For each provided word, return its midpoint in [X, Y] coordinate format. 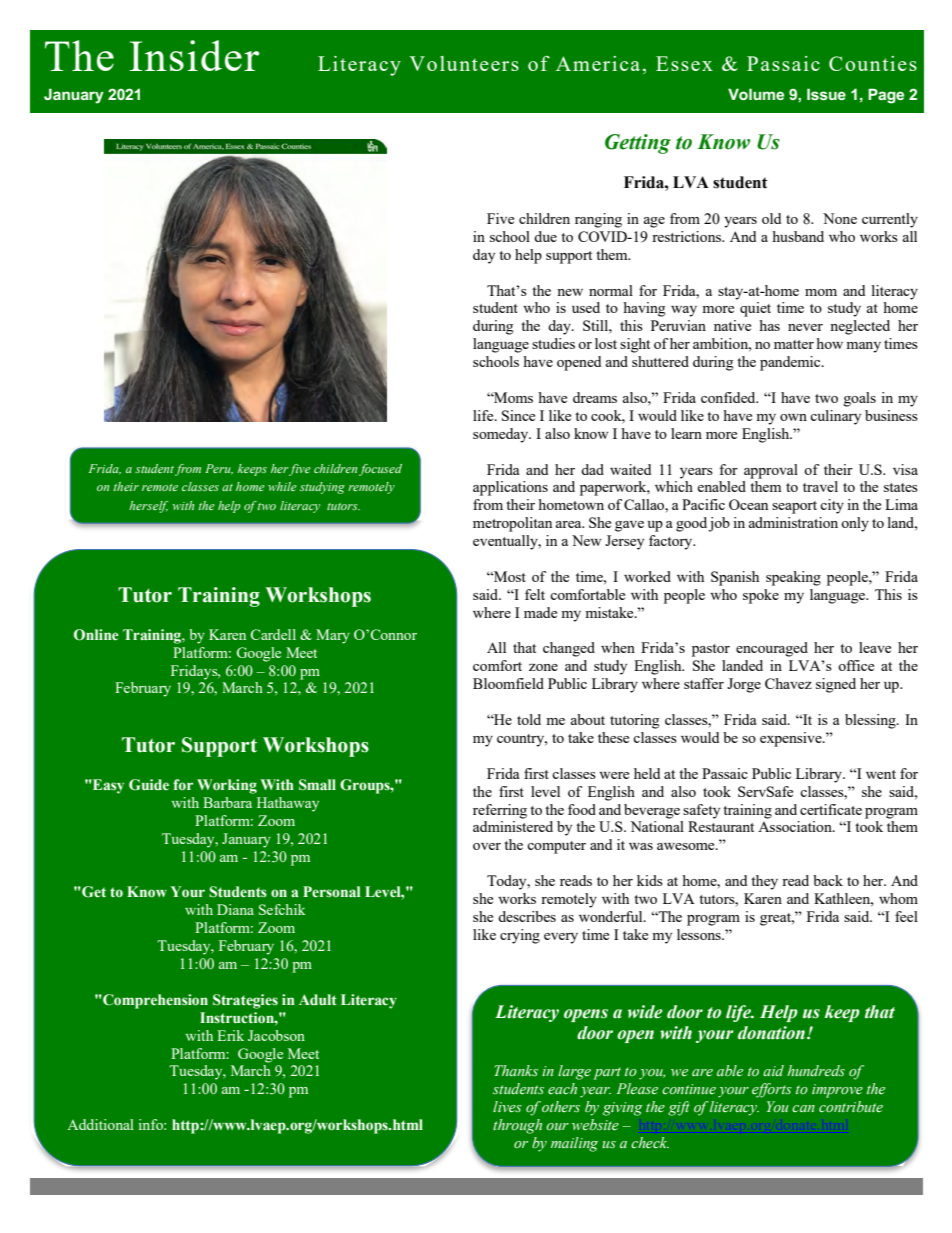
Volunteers [464, 63]
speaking [793, 578]
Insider [194, 55]
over [487, 846]
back [828, 880]
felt [535, 594]
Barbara [227, 802]
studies [553, 343]
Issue [826, 94]
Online [96, 635]
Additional [100, 1124]
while [282, 486]
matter [794, 344]
